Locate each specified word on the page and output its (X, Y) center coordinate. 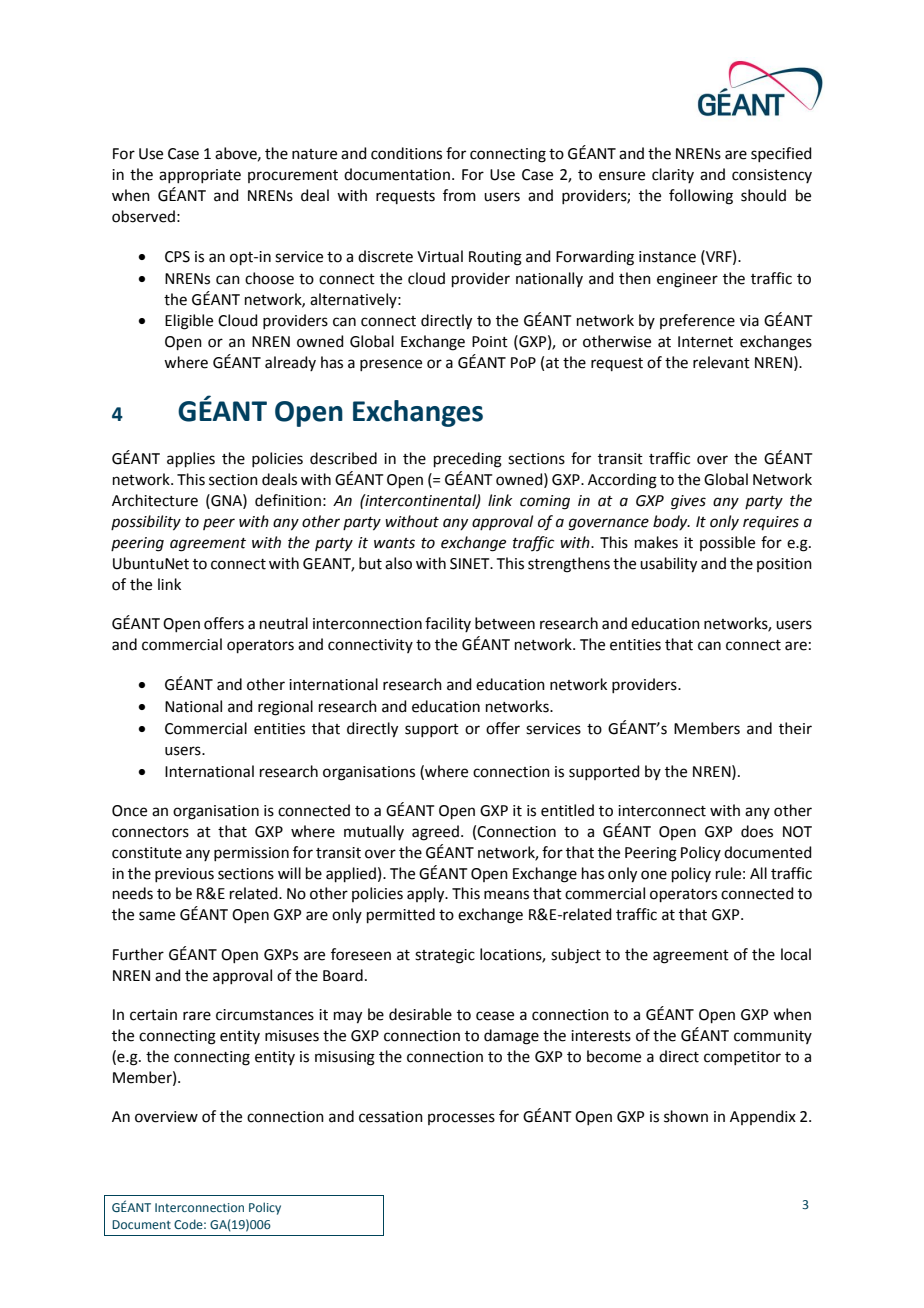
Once (129, 811)
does (757, 831)
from (459, 195)
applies (191, 459)
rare (197, 1016)
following (701, 197)
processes (461, 1119)
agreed (435, 833)
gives (688, 502)
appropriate (200, 176)
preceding (468, 460)
